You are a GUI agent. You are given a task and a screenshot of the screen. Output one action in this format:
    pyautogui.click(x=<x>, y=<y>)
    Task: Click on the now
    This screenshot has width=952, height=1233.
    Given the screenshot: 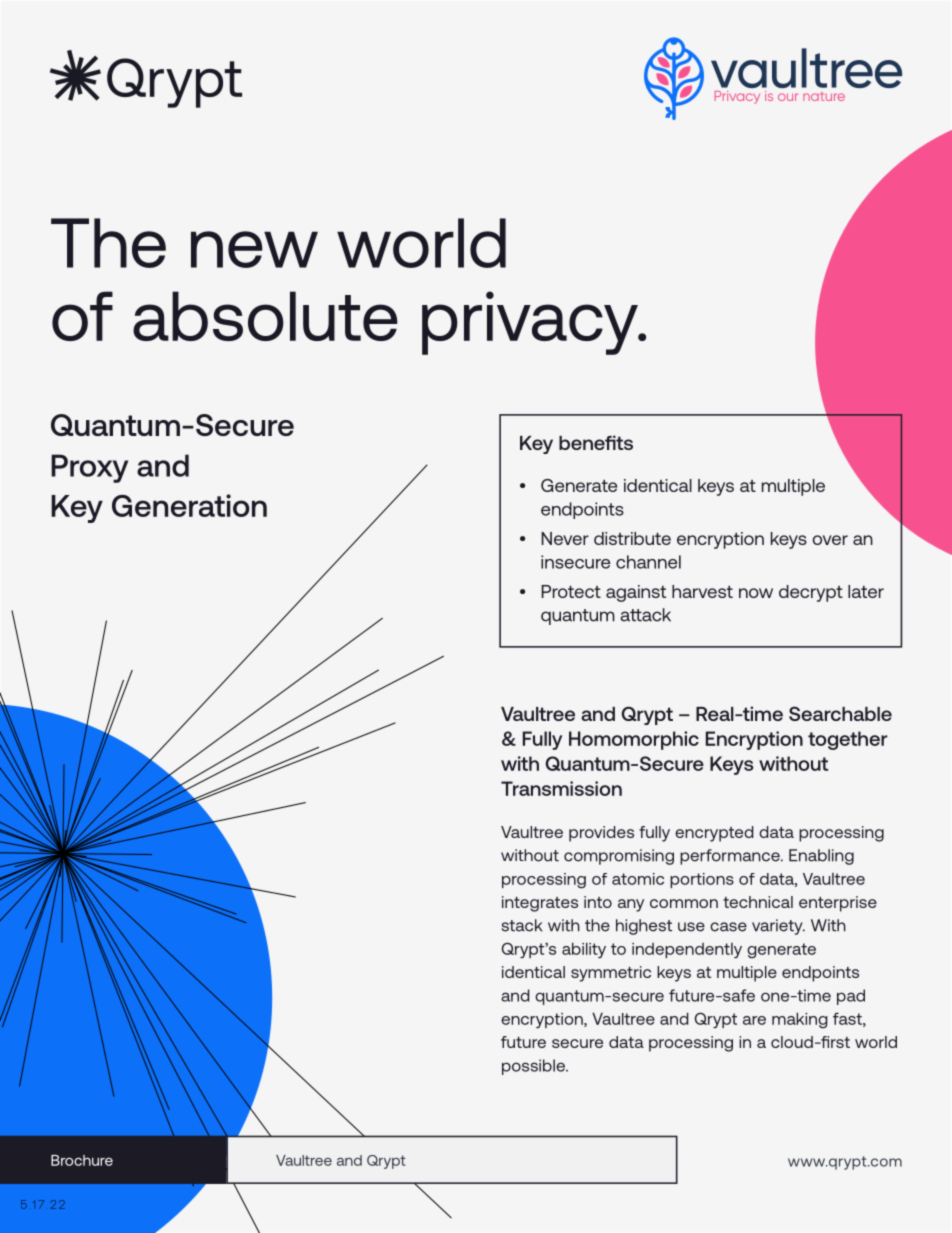 What is the action you would take?
    pyautogui.click(x=756, y=593)
